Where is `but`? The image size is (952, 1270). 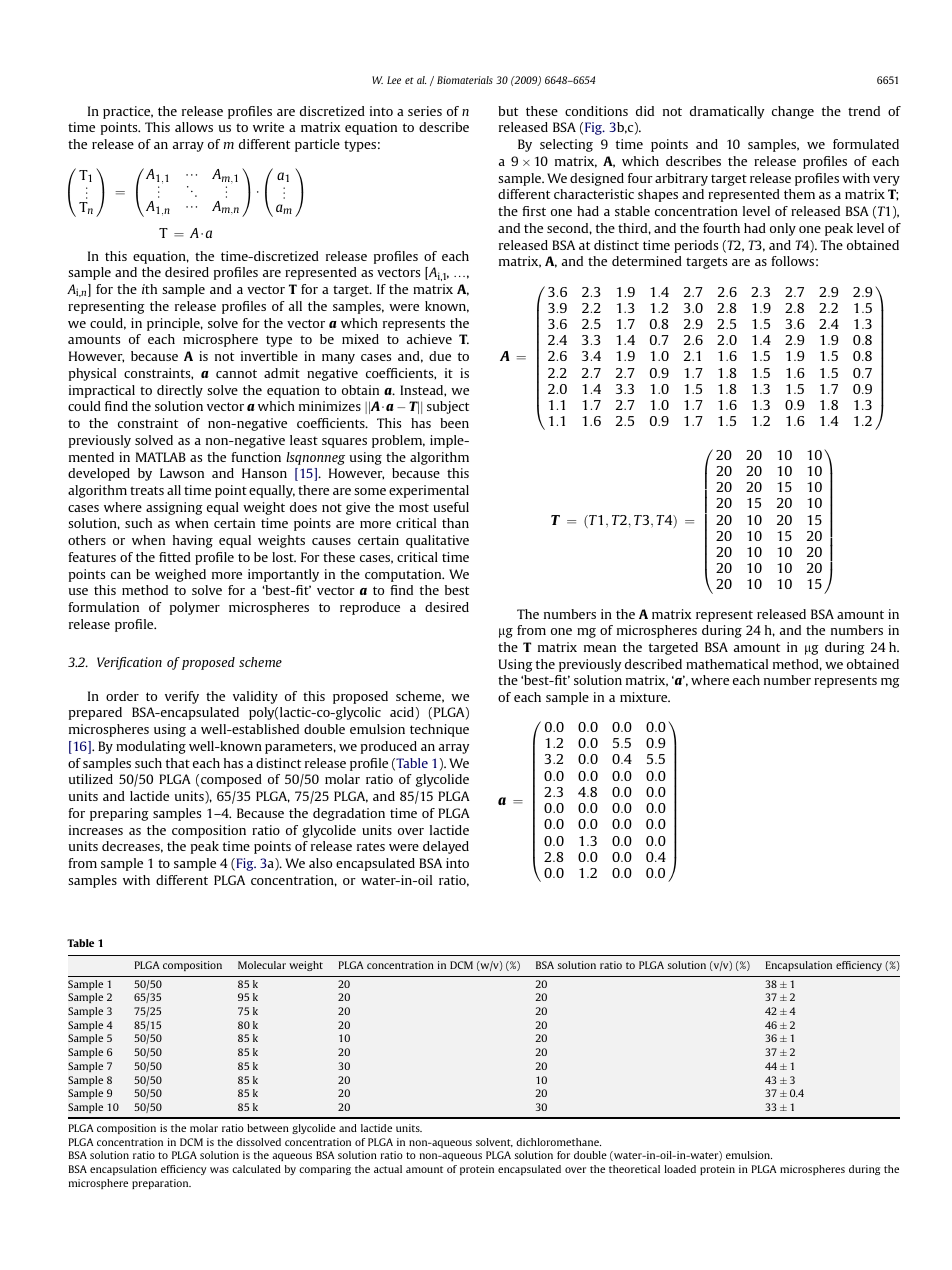 but is located at coordinates (508, 111).
